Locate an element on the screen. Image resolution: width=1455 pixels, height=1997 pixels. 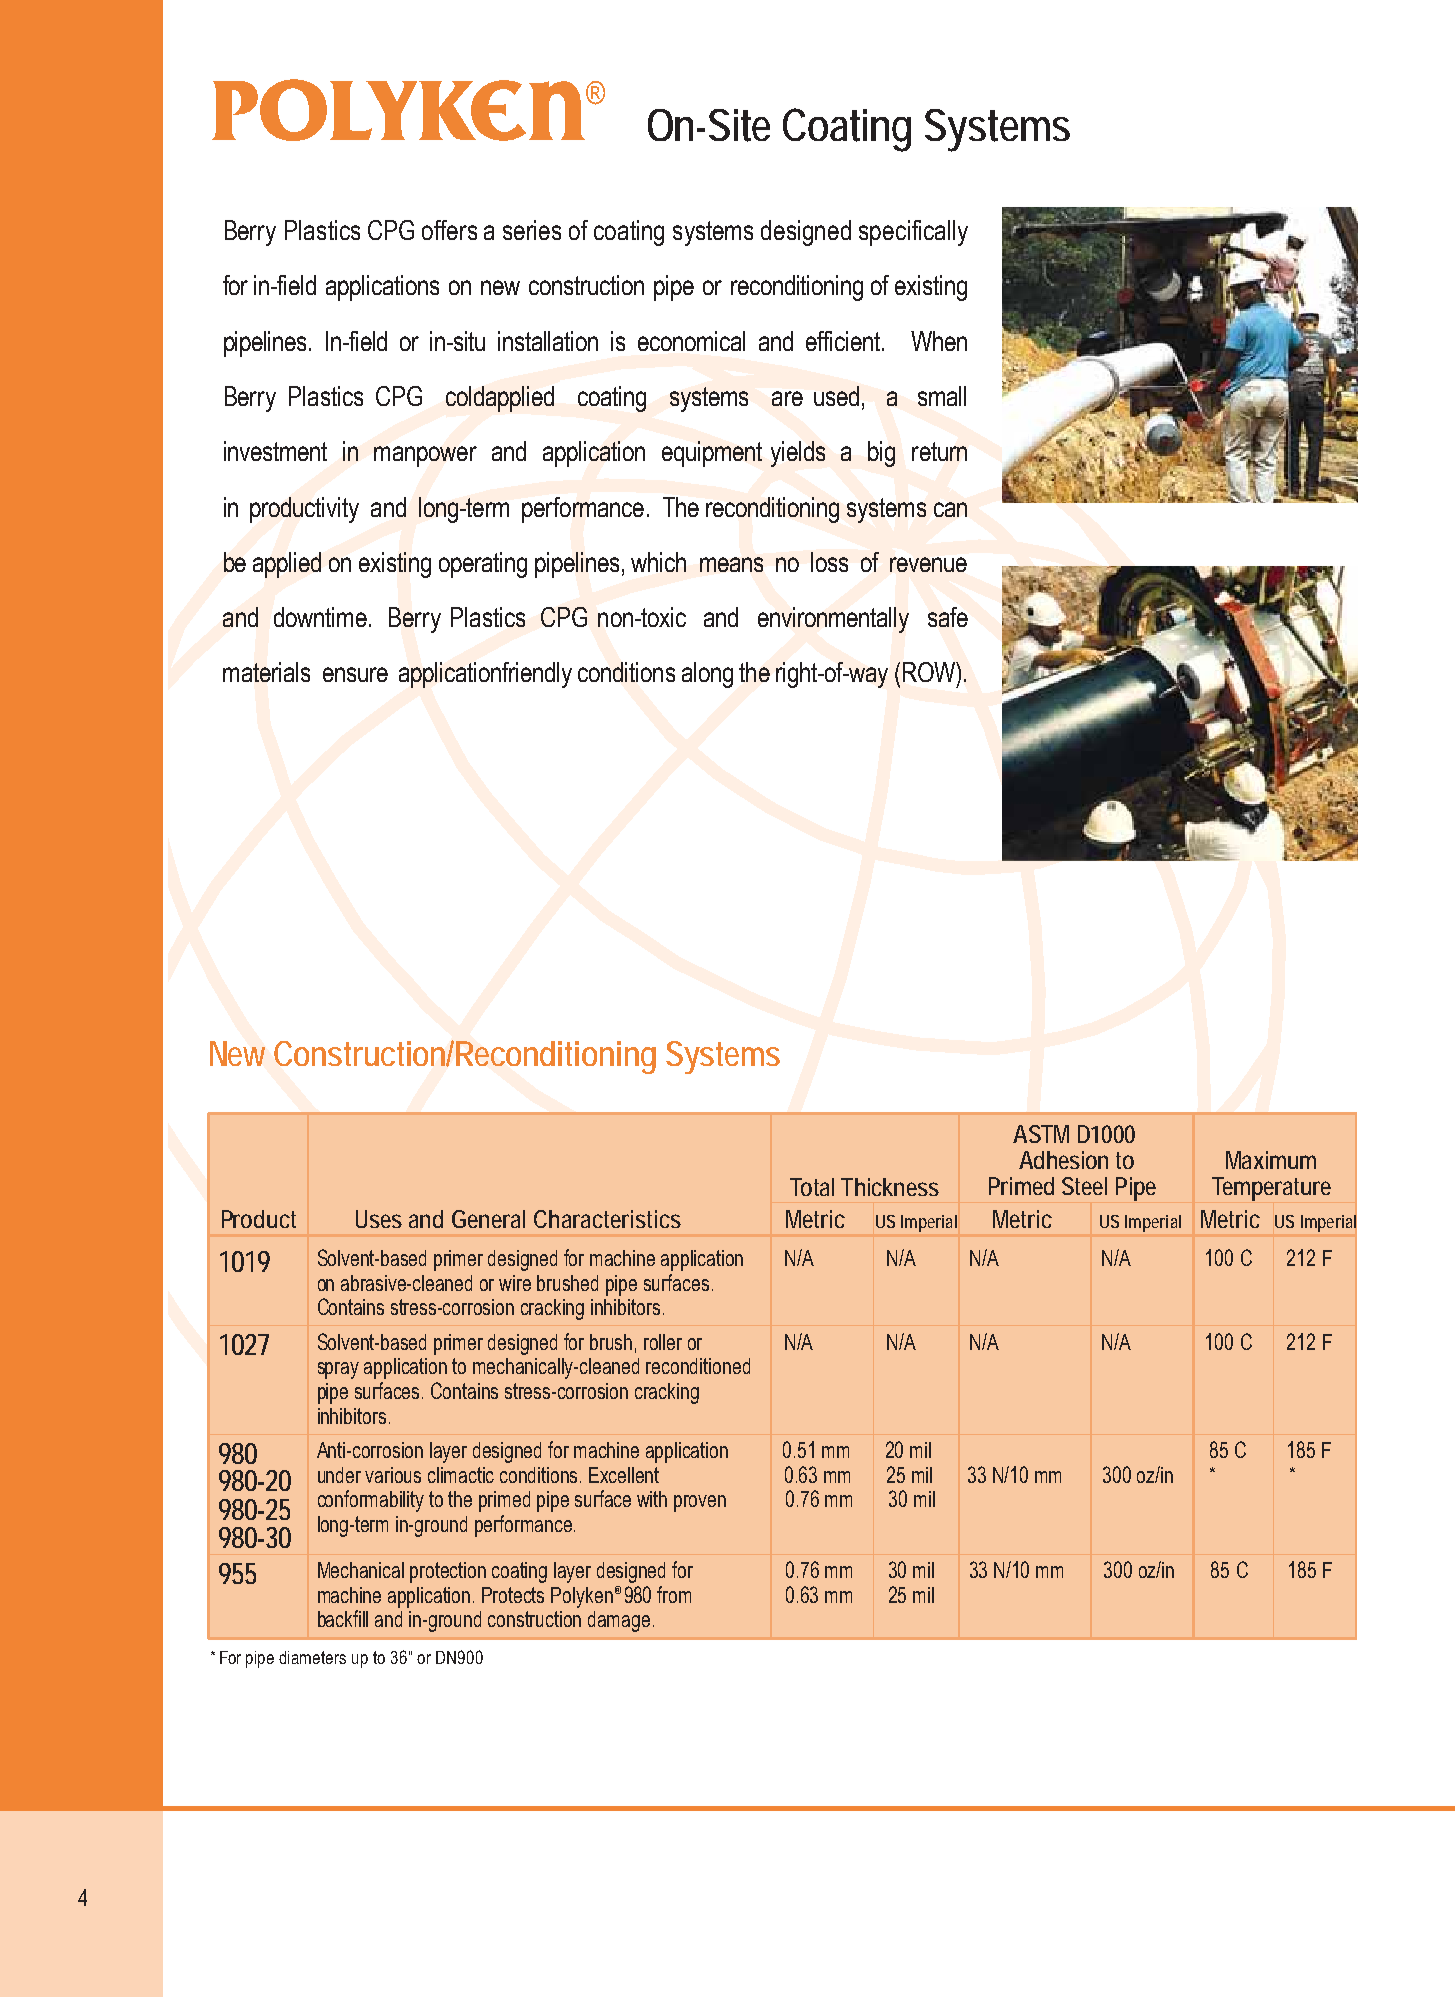
backfill is located at coordinates (343, 1618).
